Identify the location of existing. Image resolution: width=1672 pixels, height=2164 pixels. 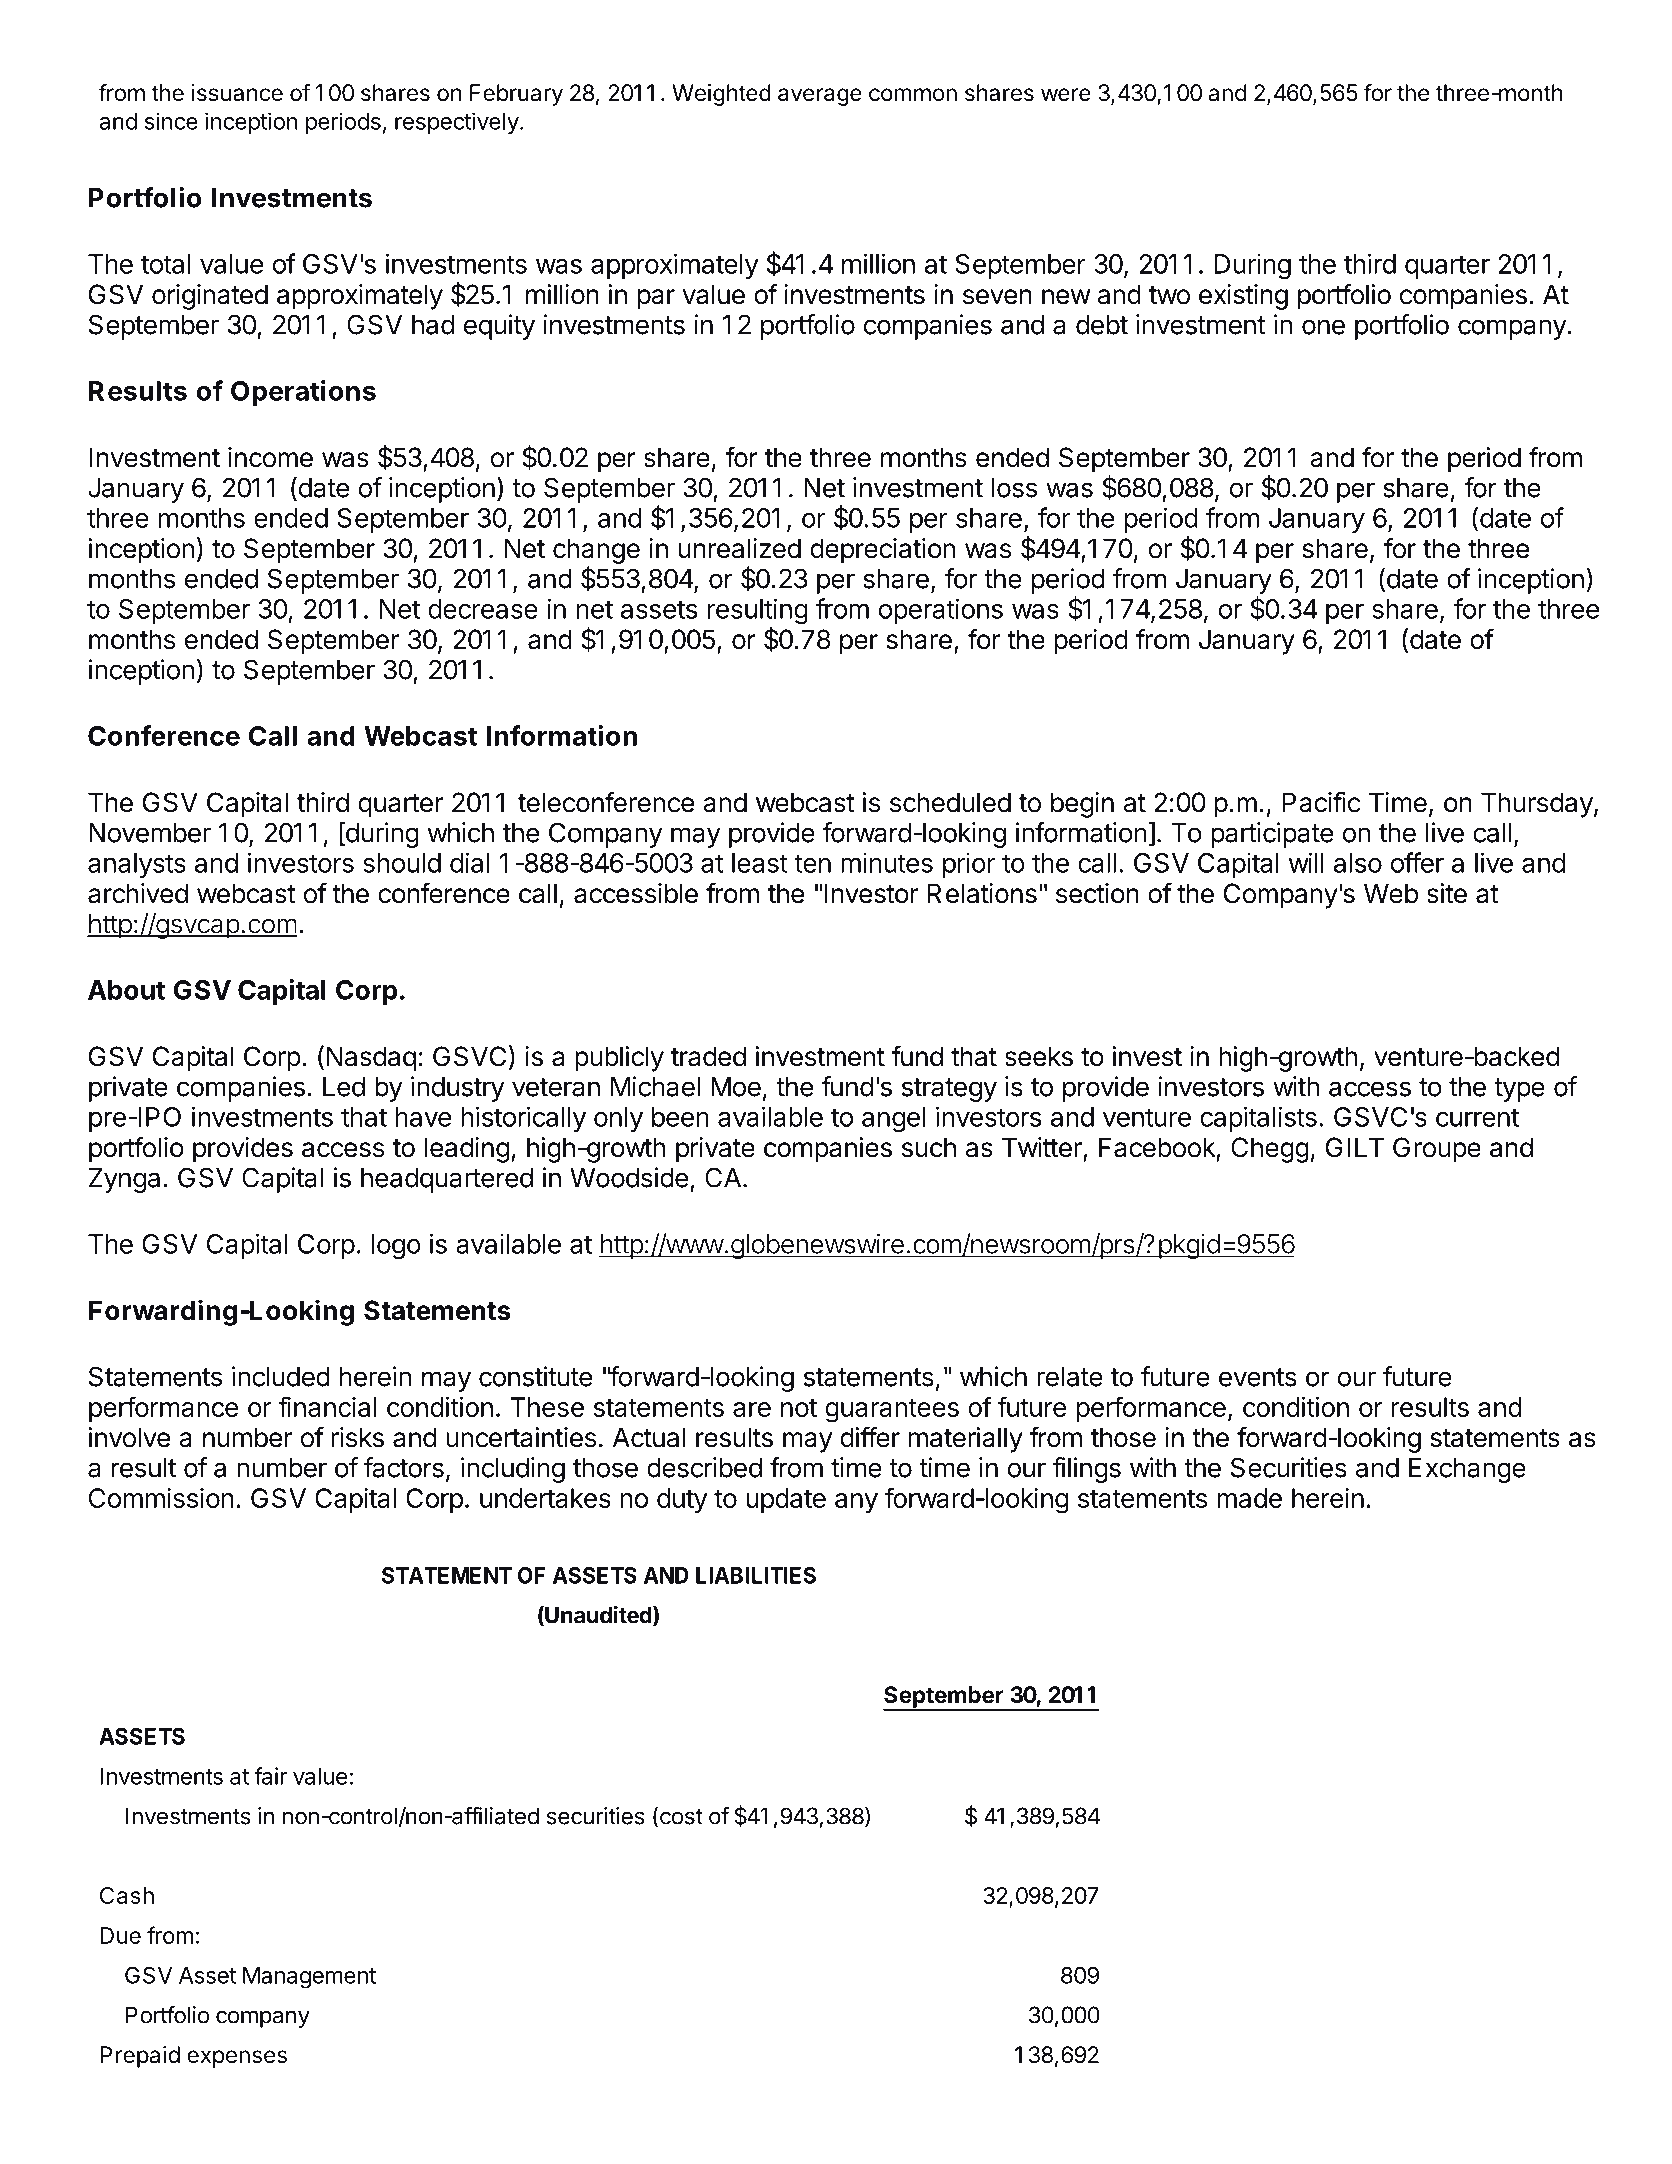
(1243, 297).
